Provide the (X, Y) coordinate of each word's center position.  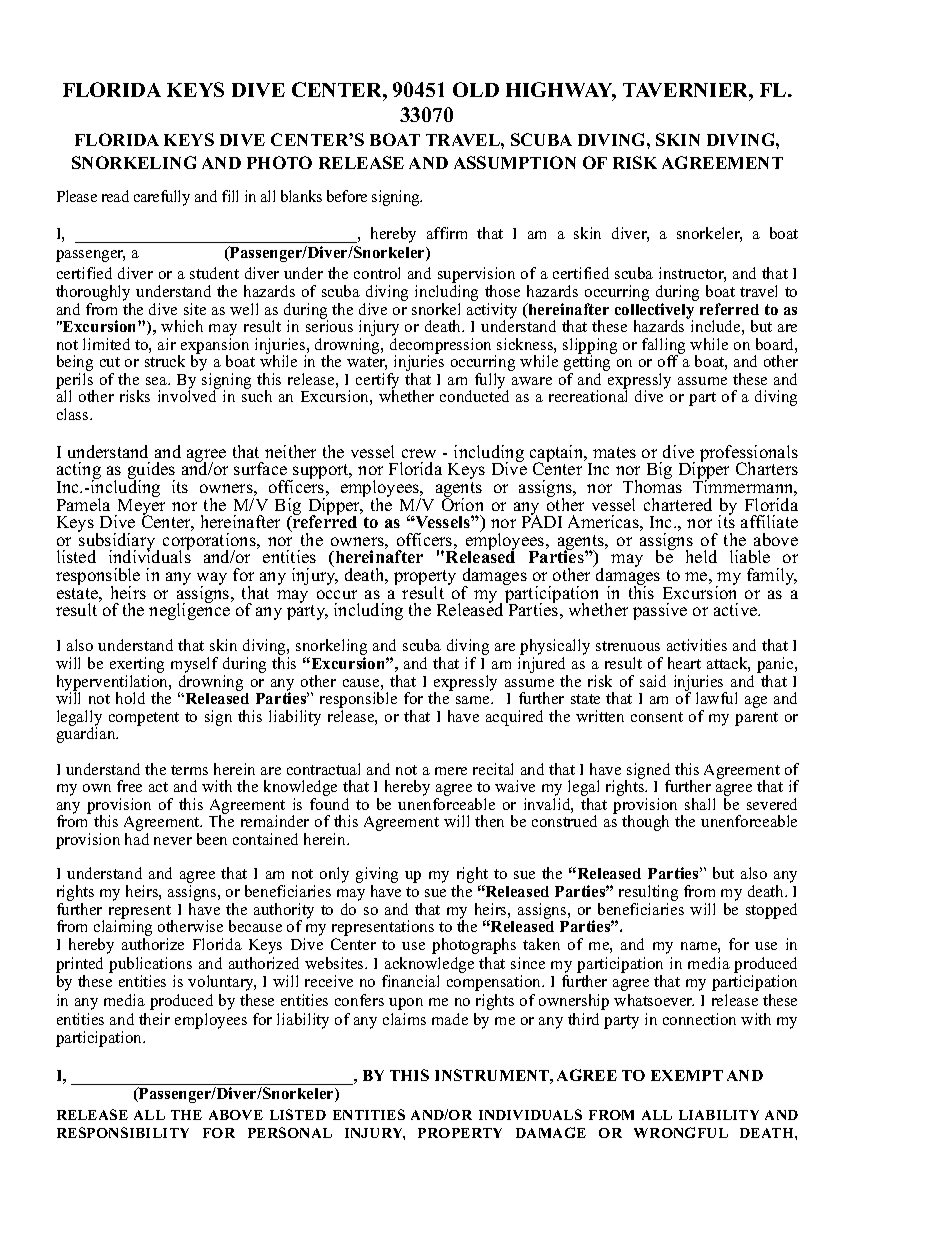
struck (165, 361)
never (173, 841)
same (474, 700)
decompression (440, 347)
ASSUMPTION (515, 162)
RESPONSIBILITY (123, 1132)
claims (404, 1019)
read (115, 196)
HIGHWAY (561, 91)
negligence (190, 610)
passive (660, 611)
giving (377, 876)
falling (663, 347)
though (645, 823)
